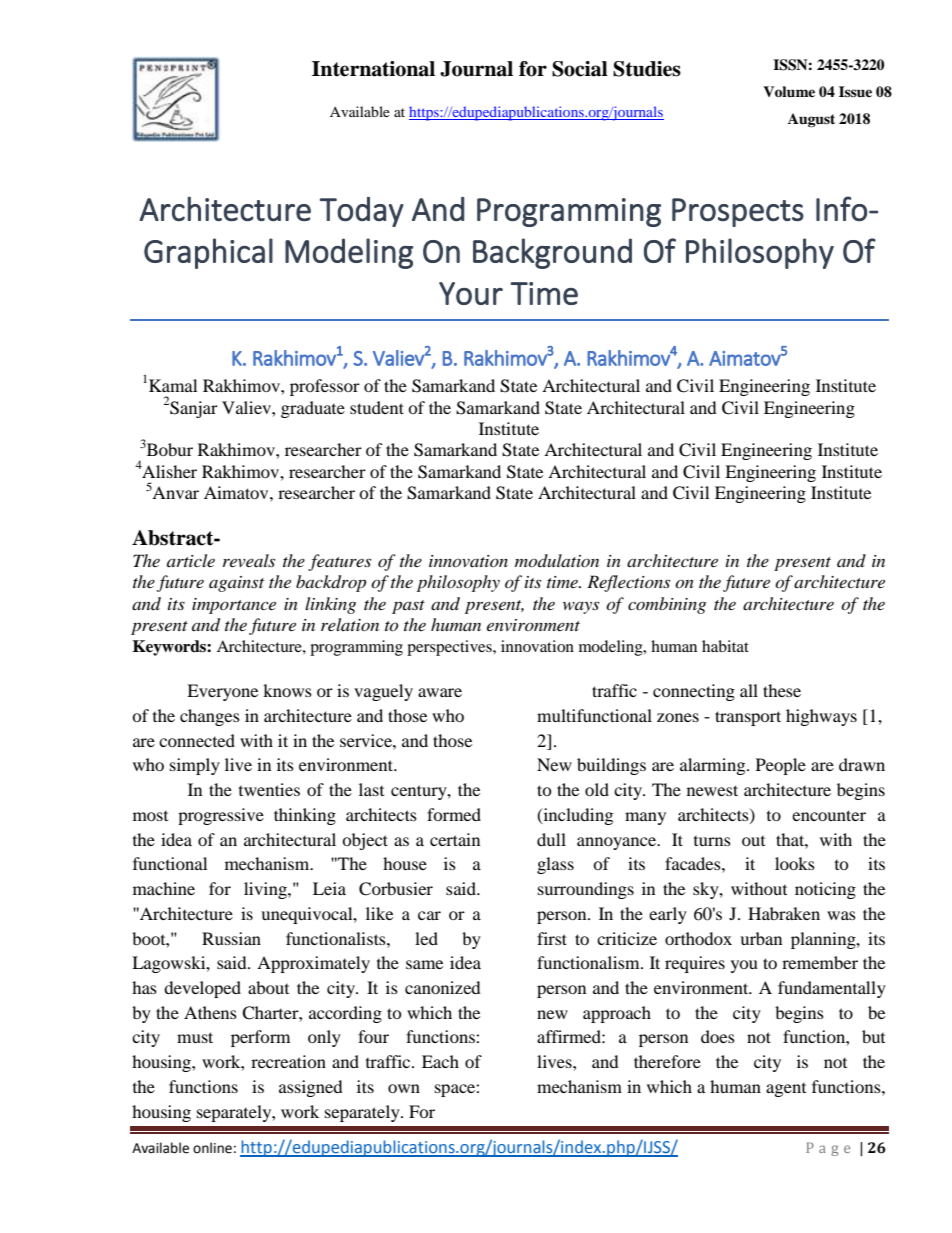  Describe the element at coordinates (789, 92) in the document. I see `Volume` at that location.
